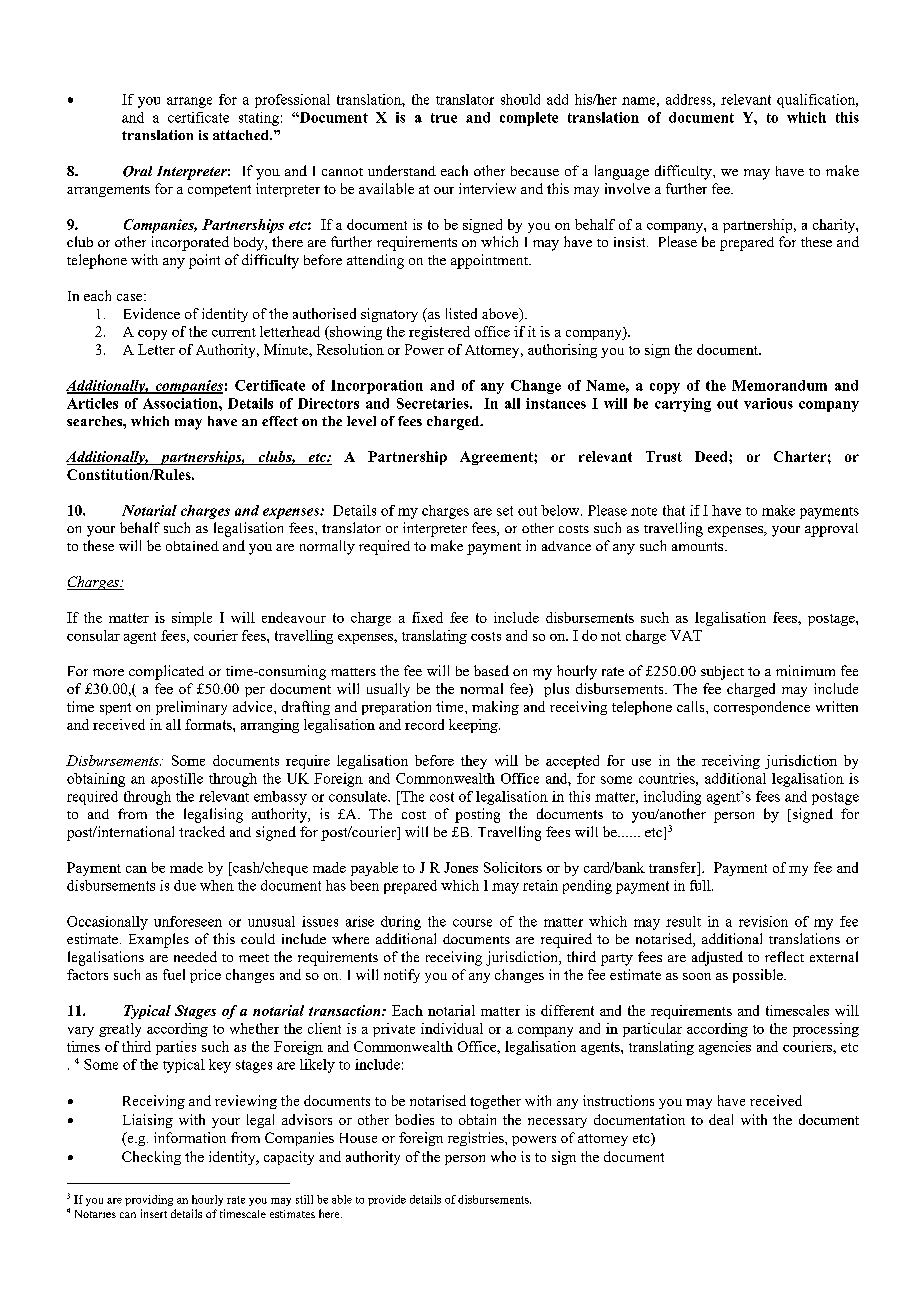  Describe the element at coordinates (149, 1200) in the screenshot. I see `providing` at that location.
